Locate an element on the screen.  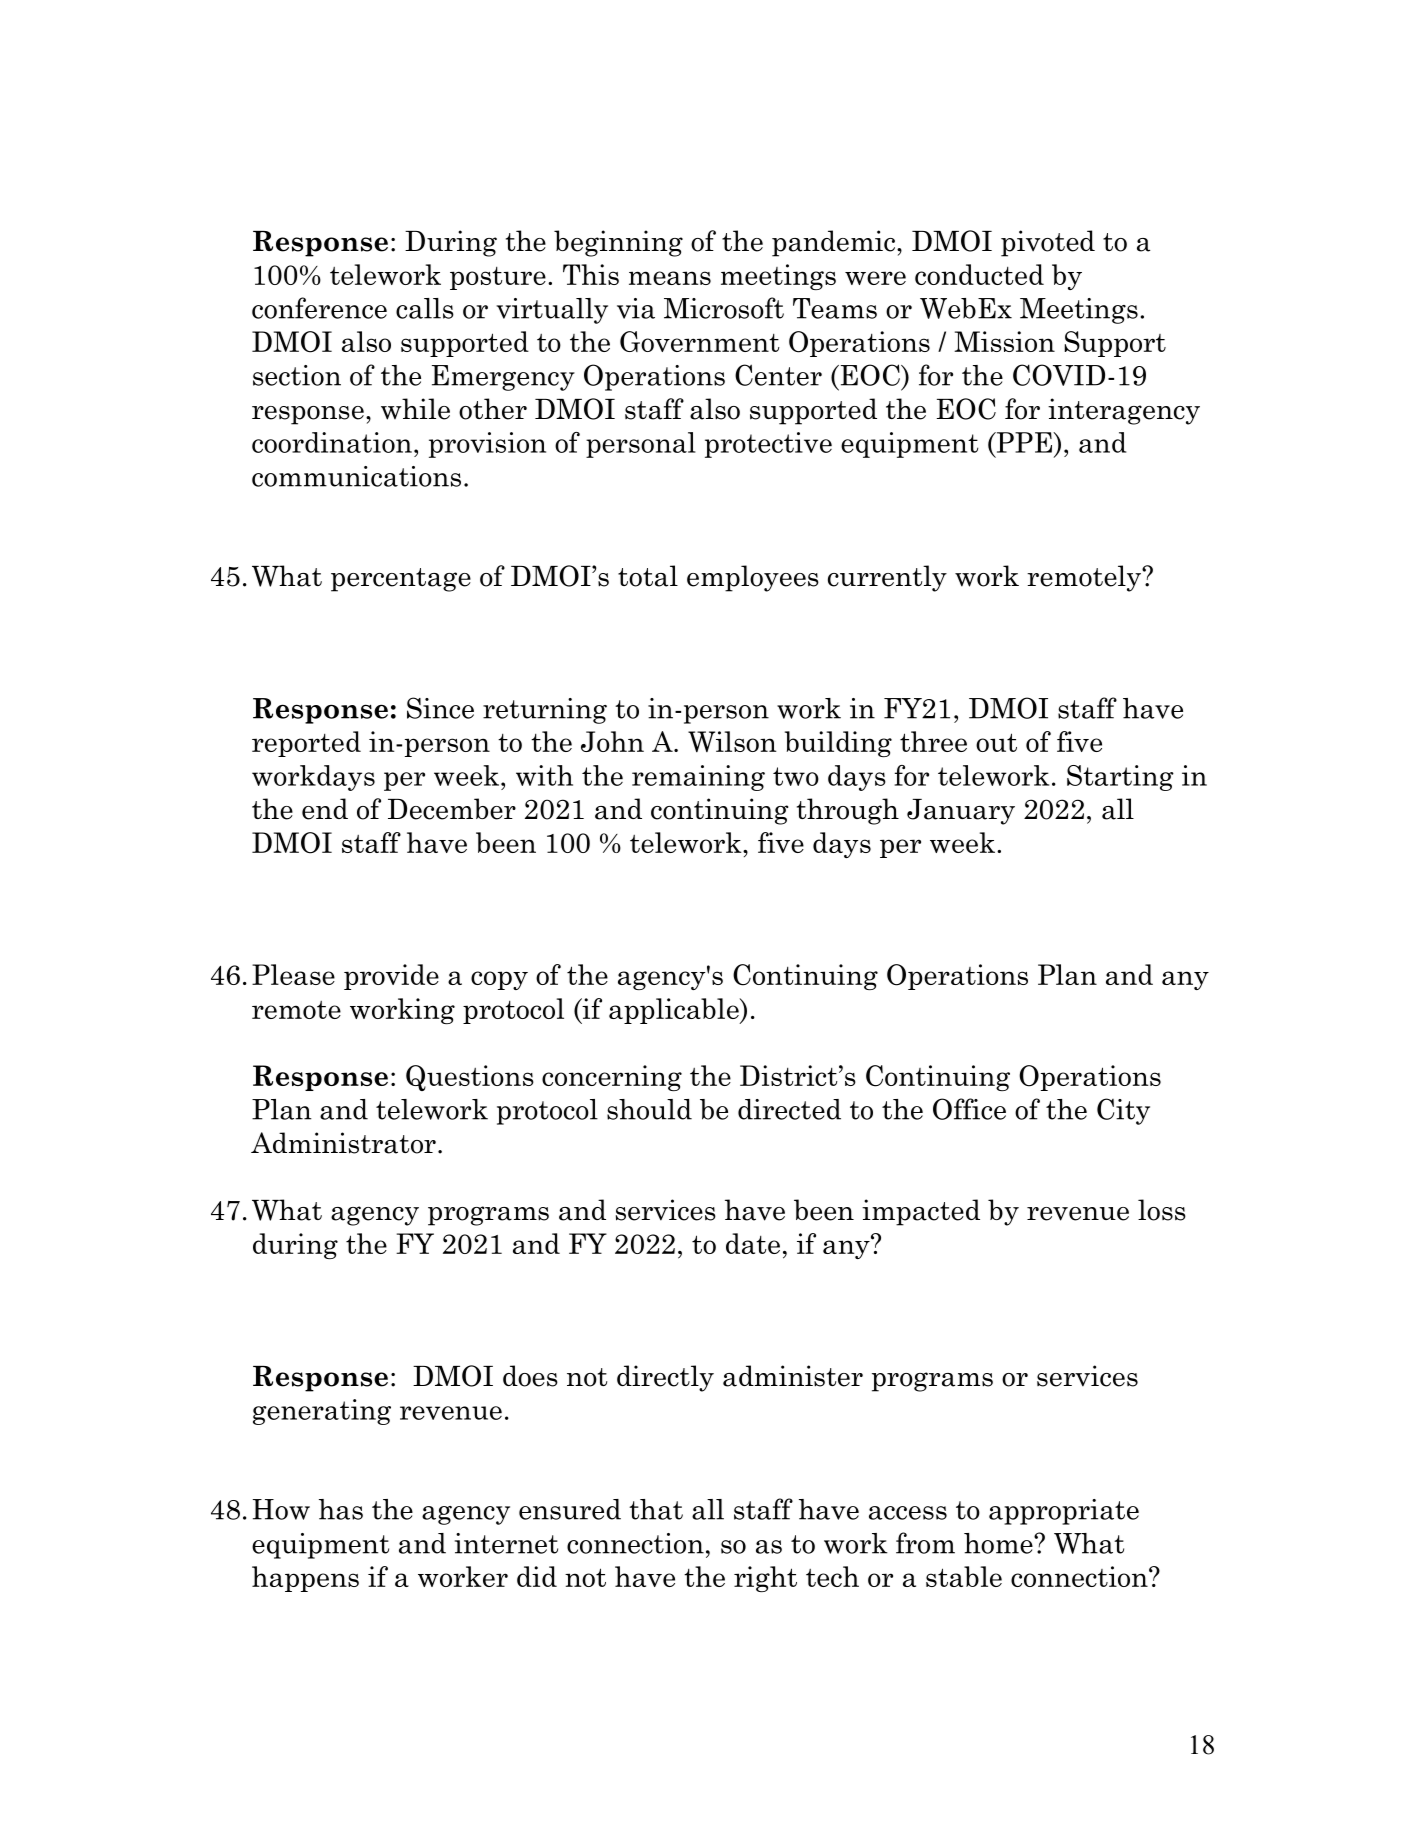
pivoted is located at coordinates (1048, 243).
